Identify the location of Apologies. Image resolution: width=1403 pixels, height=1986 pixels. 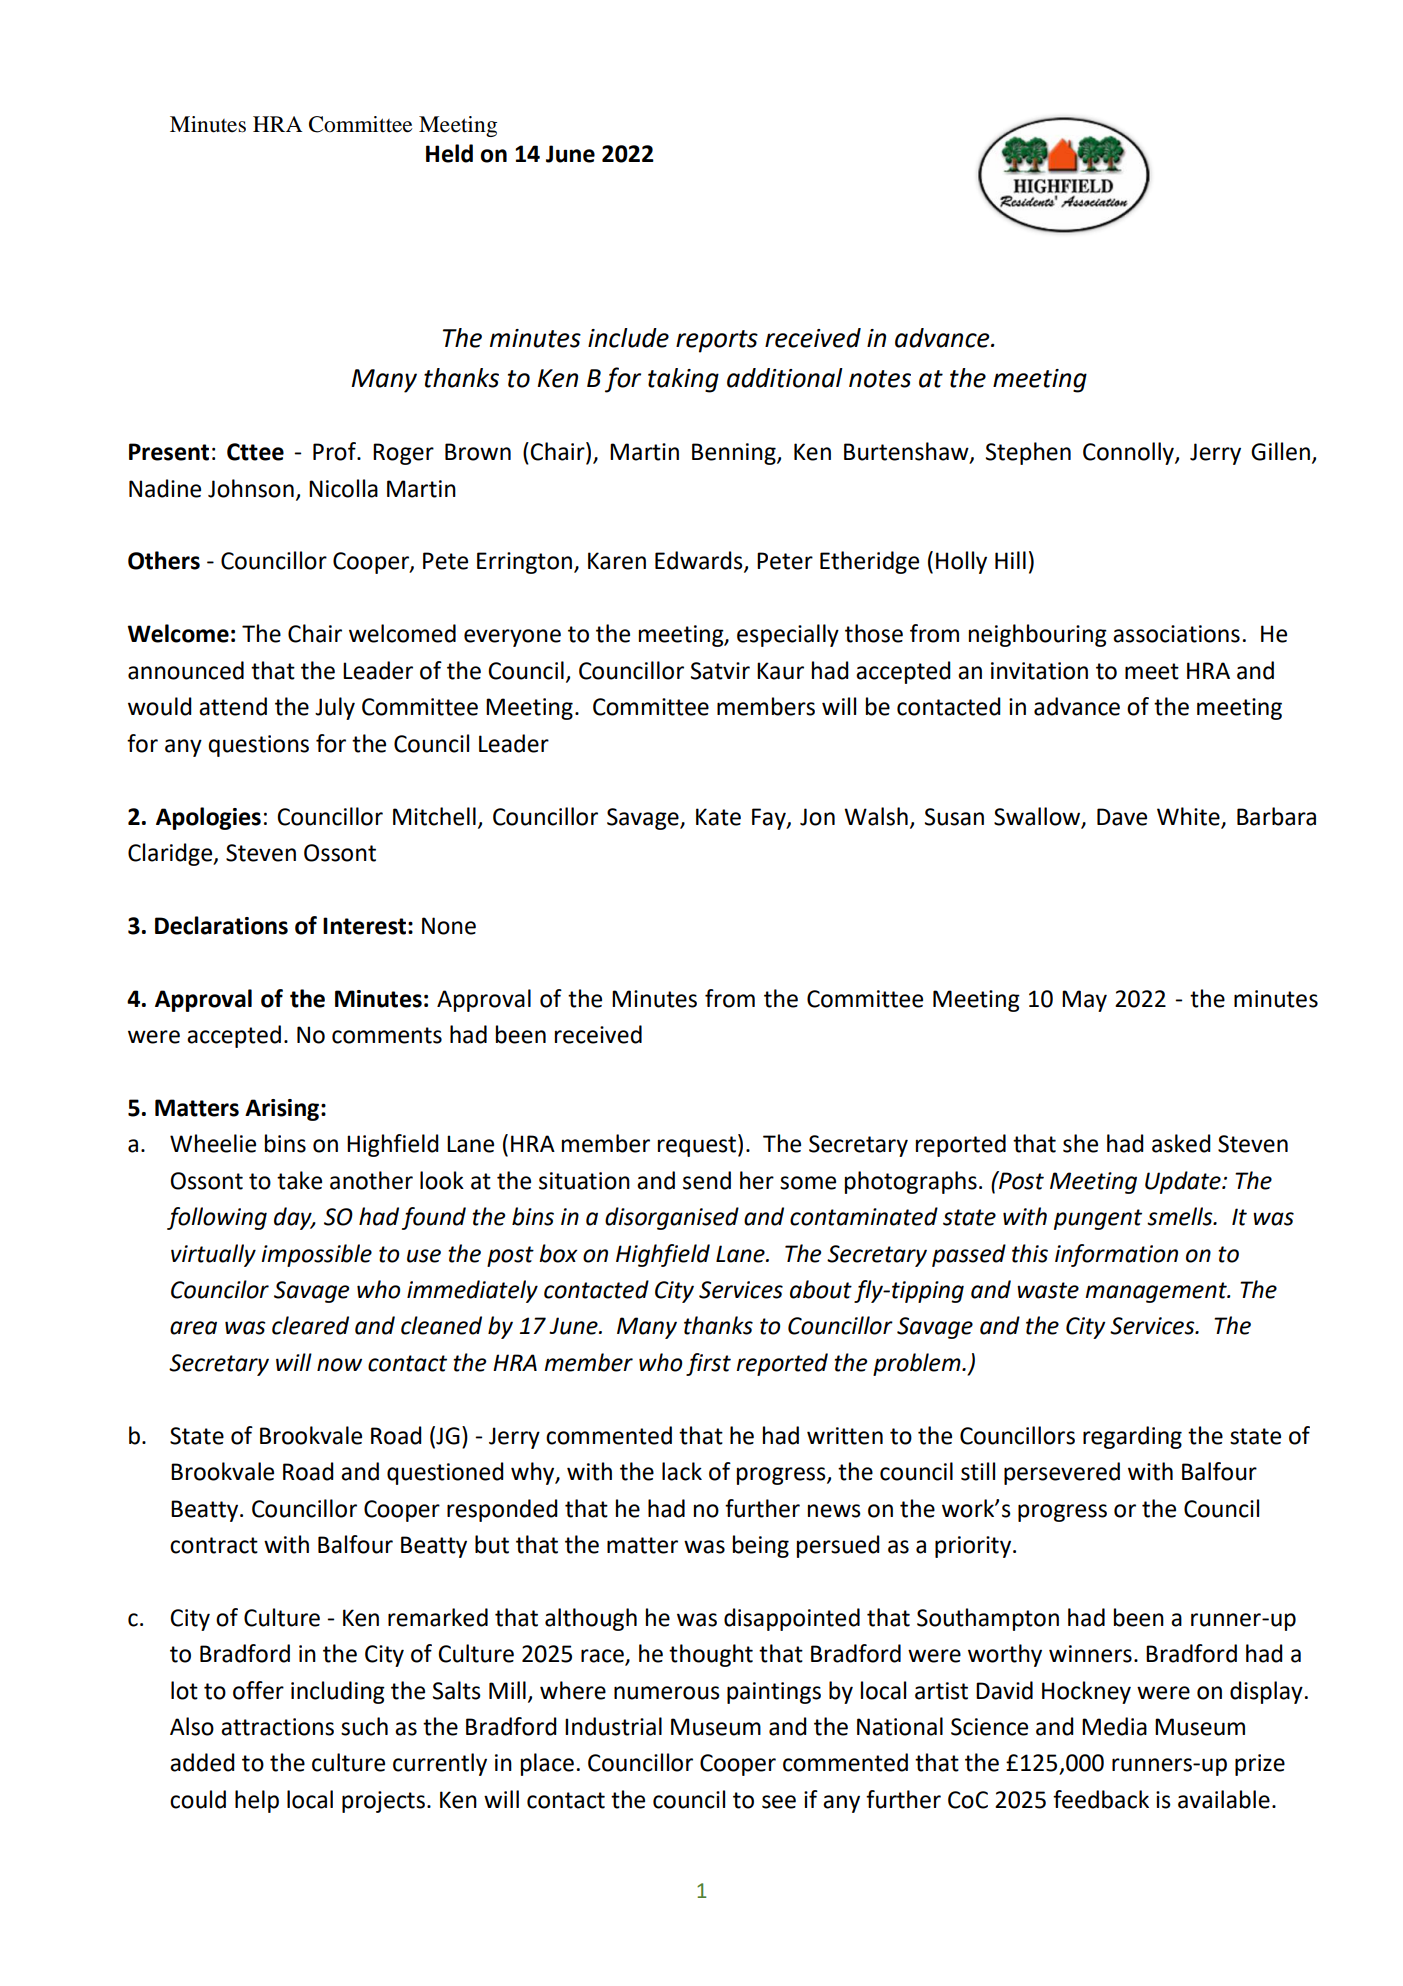
(208, 818).
